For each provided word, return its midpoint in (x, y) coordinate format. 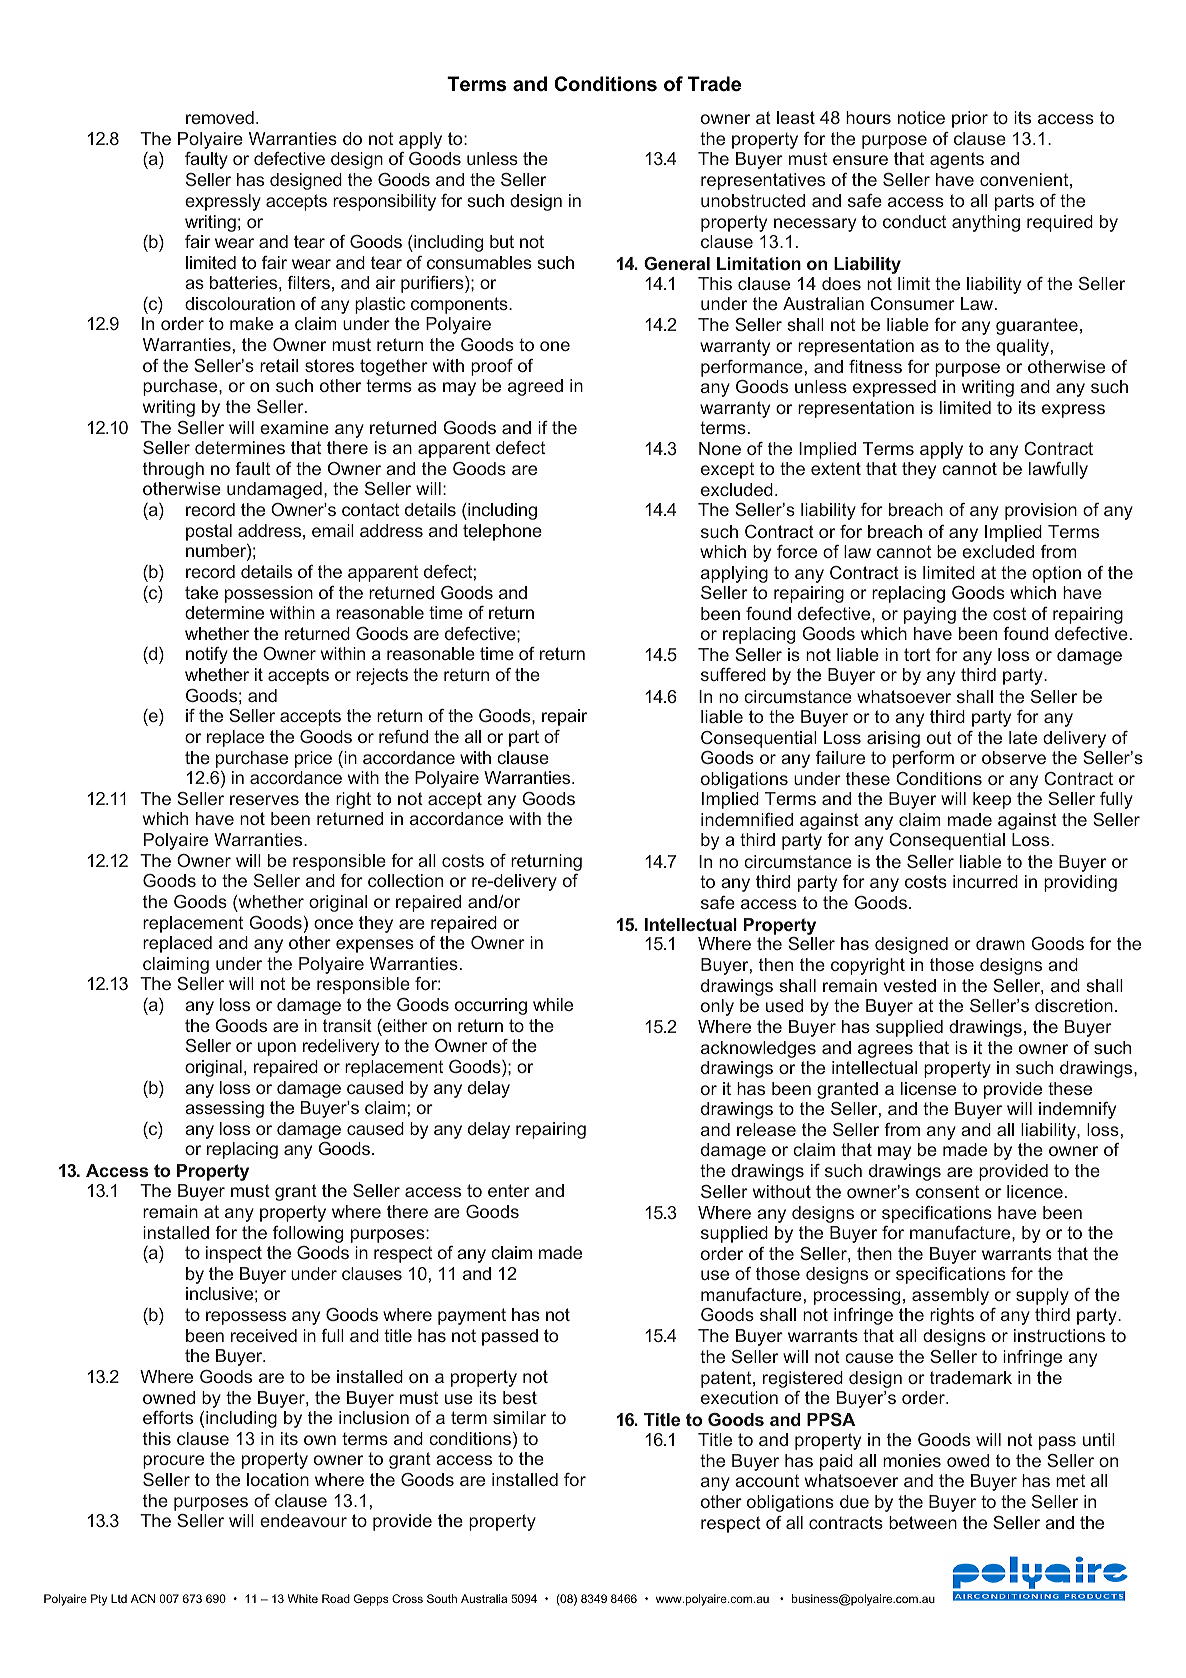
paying (930, 615)
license (928, 1088)
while (553, 1004)
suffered (733, 674)
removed (220, 117)
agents (957, 160)
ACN (143, 1598)
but (502, 241)
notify (207, 655)
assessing (224, 1109)
